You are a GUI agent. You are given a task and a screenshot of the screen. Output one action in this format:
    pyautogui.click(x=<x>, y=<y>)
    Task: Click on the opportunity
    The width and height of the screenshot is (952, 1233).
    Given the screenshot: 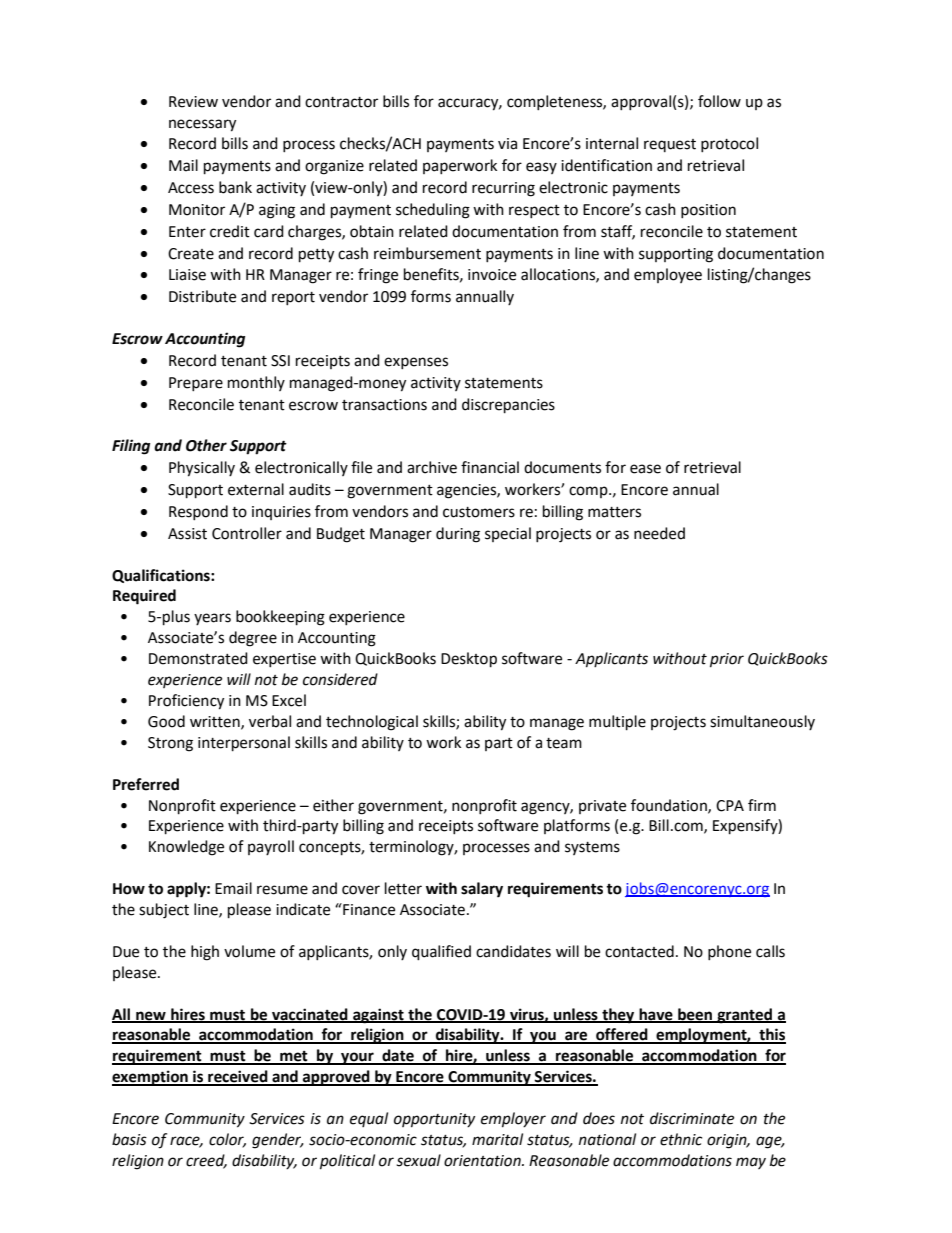 What is the action you would take?
    pyautogui.click(x=434, y=1120)
